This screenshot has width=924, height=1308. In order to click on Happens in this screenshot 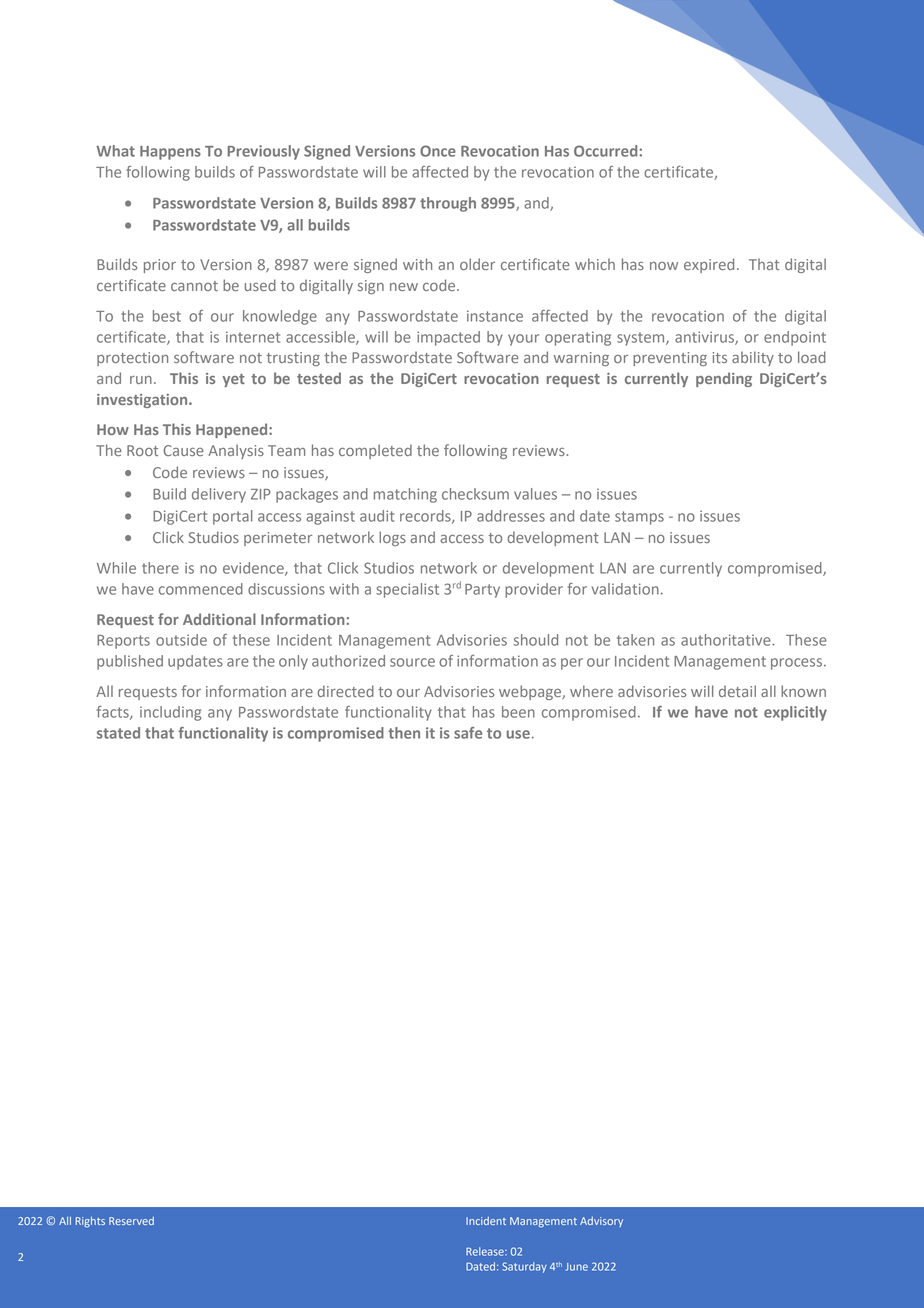, I will do `click(170, 153)`.
